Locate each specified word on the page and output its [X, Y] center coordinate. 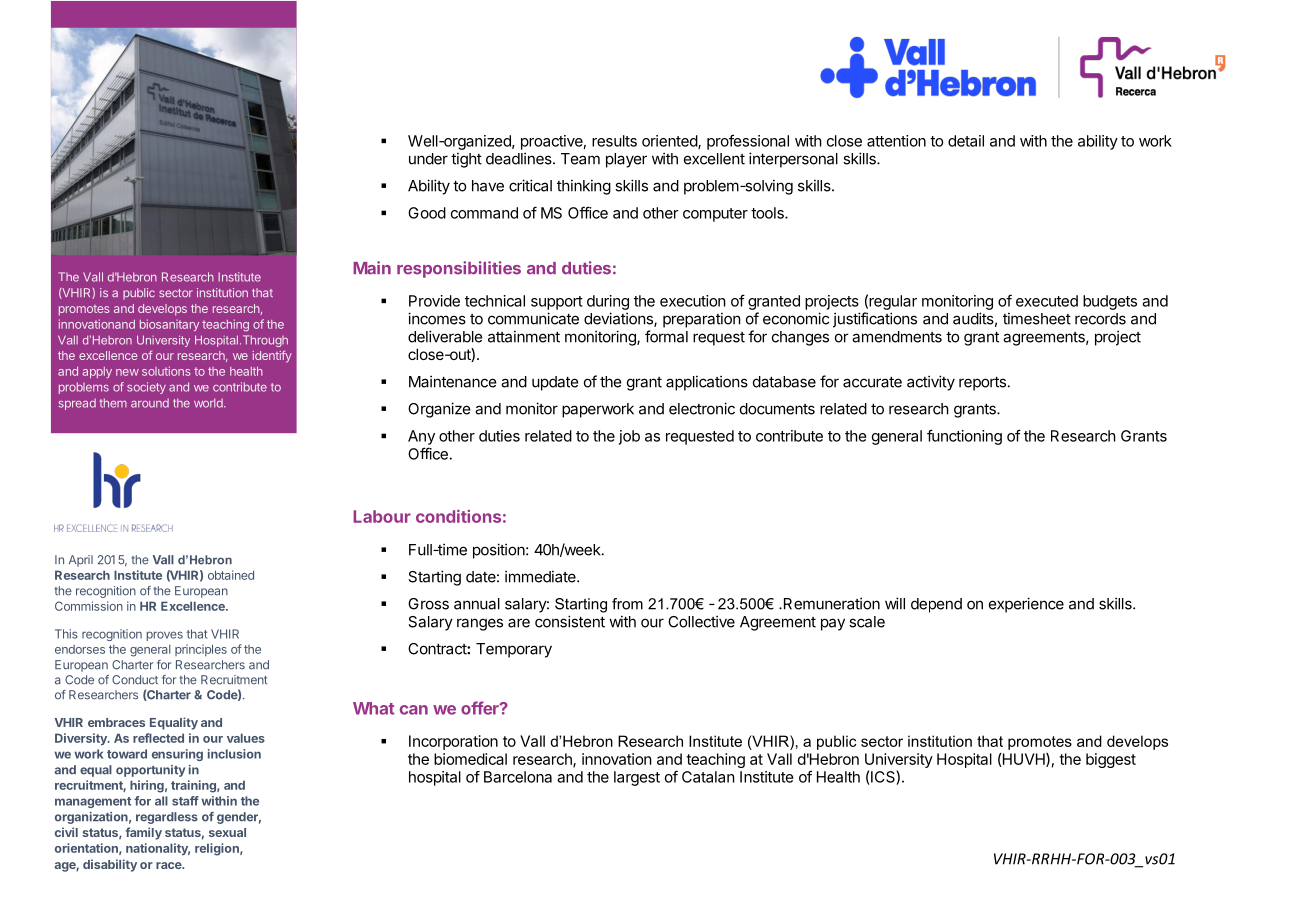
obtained [231, 575]
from [627, 604]
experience [1026, 605]
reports [982, 384]
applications [707, 383]
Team [580, 159]
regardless [167, 818]
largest [637, 778]
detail [966, 141]
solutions [166, 371]
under [428, 159]
